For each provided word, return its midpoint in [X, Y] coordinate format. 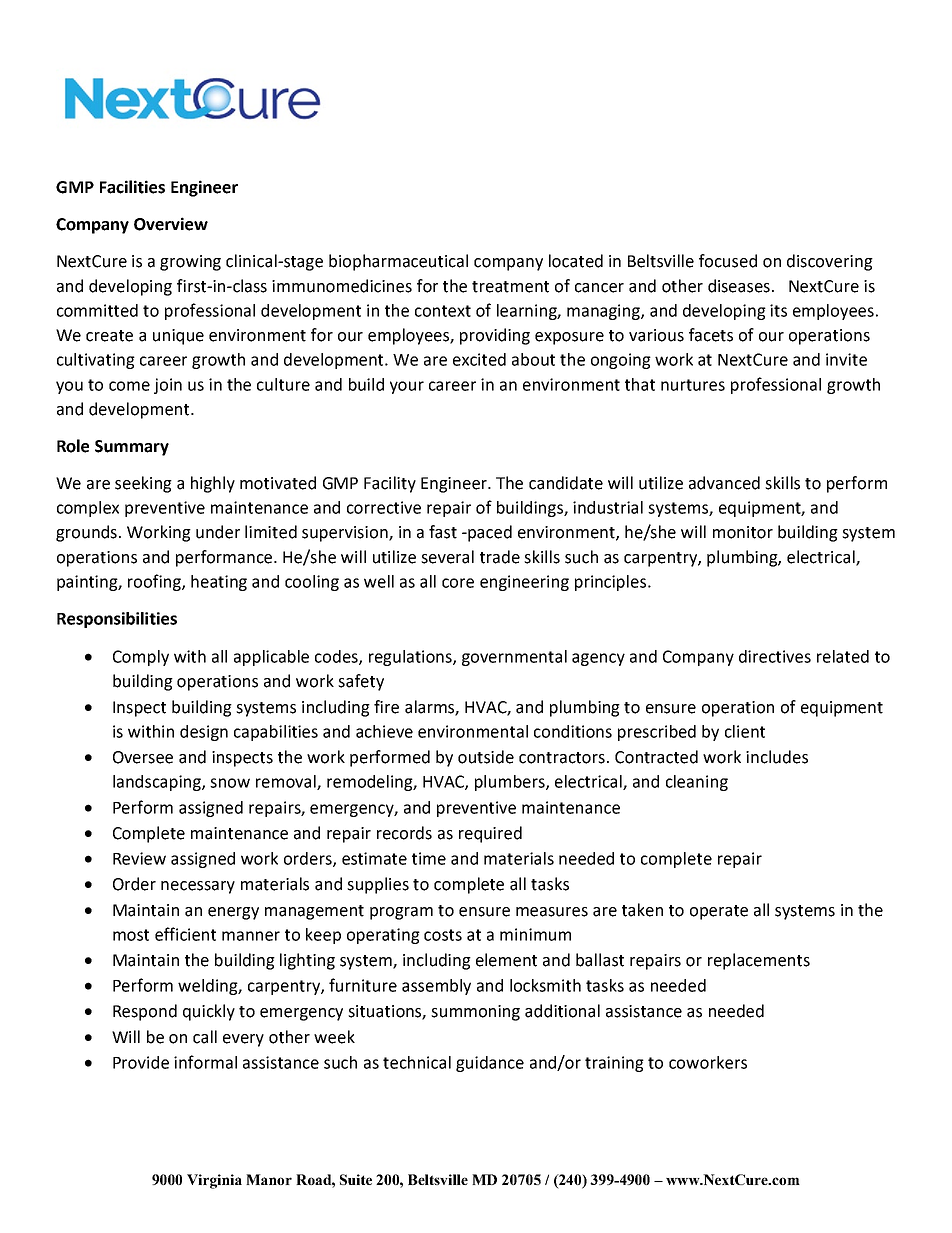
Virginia [214, 1181]
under [218, 532]
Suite [356, 1179]
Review [139, 858]
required [490, 834]
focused [728, 261]
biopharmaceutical [398, 262]
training [614, 1064]
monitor [743, 532]
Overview [171, 224]
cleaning [697, 783]
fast [443, 532]
